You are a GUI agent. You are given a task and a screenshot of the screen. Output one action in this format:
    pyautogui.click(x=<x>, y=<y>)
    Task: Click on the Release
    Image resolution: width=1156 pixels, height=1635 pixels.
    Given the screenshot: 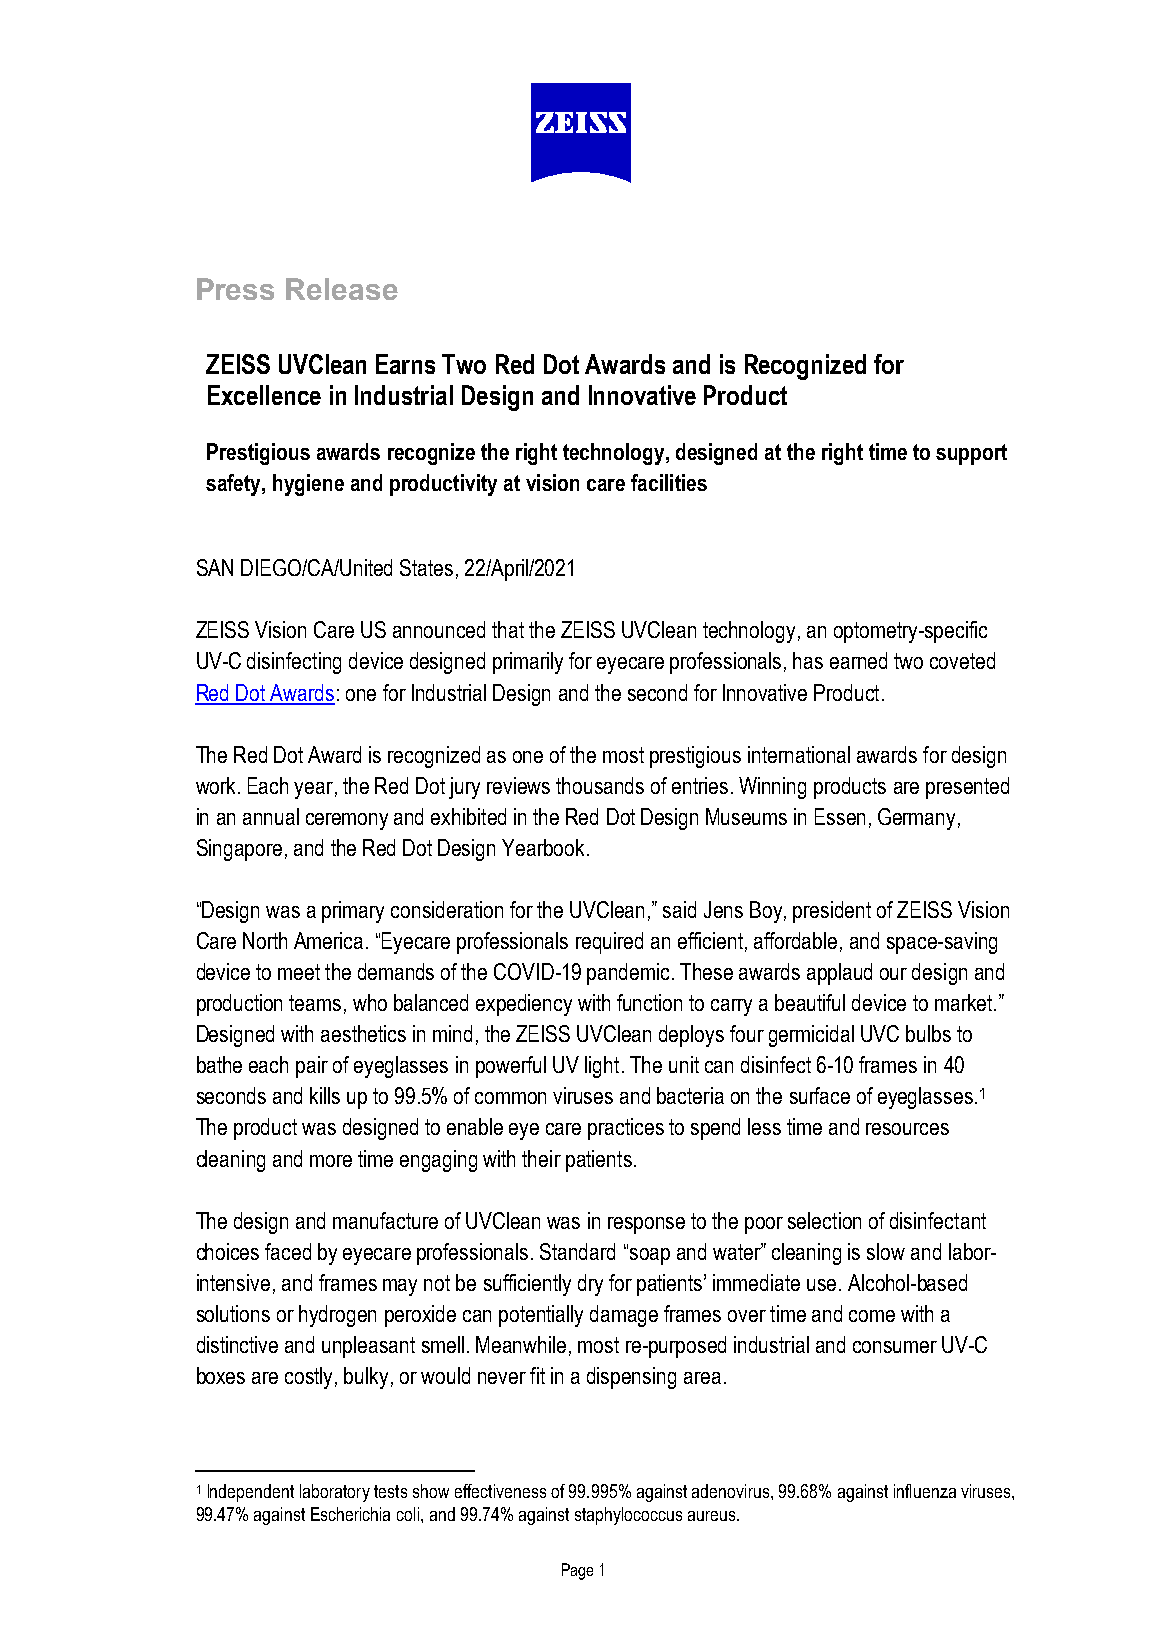 What is the action you would take?
    pyautogui.click(x=342, y=289)
